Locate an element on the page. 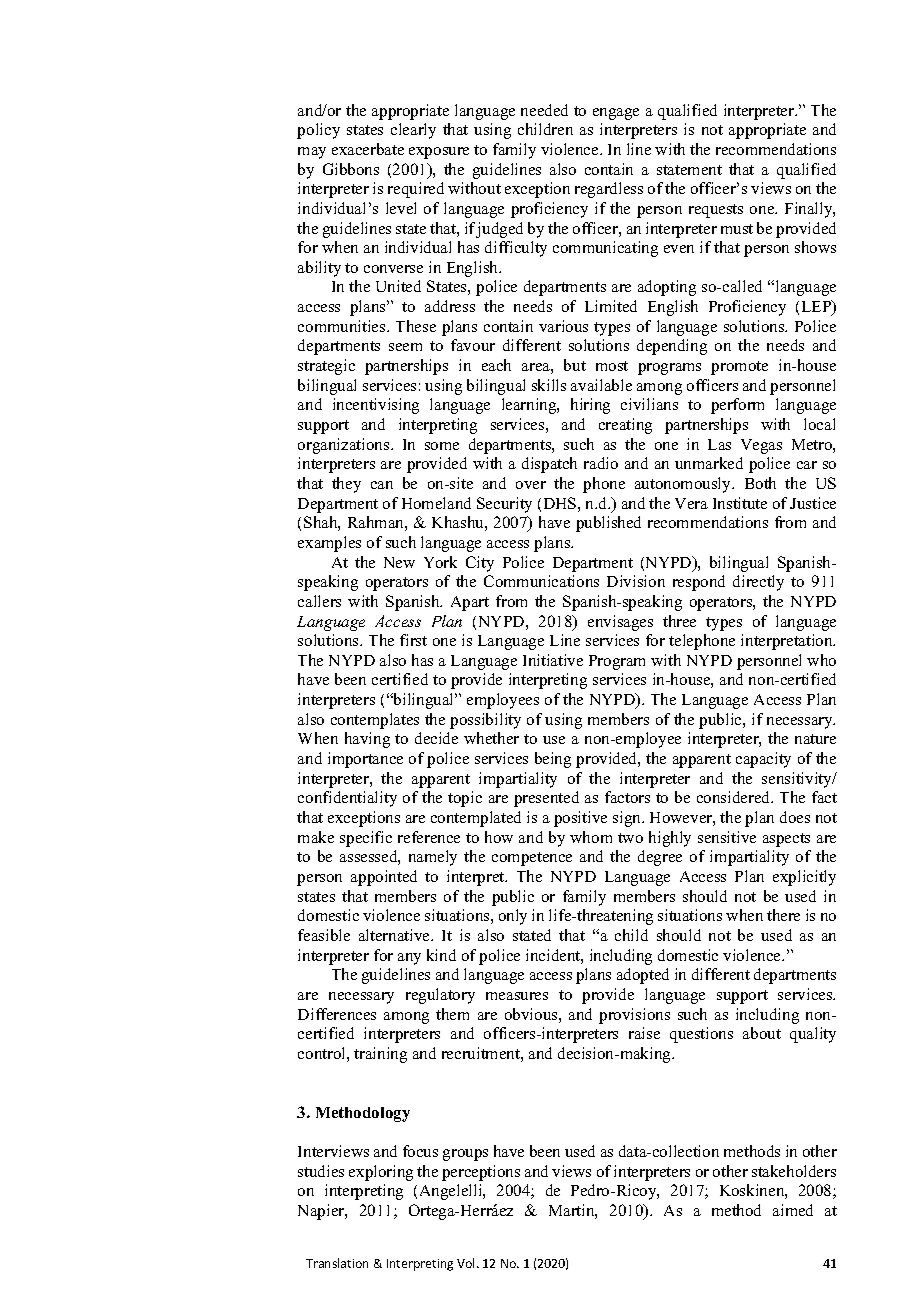 The width and height of the document is (924, 1308). contemplates is located at coordinates (375, 721).
